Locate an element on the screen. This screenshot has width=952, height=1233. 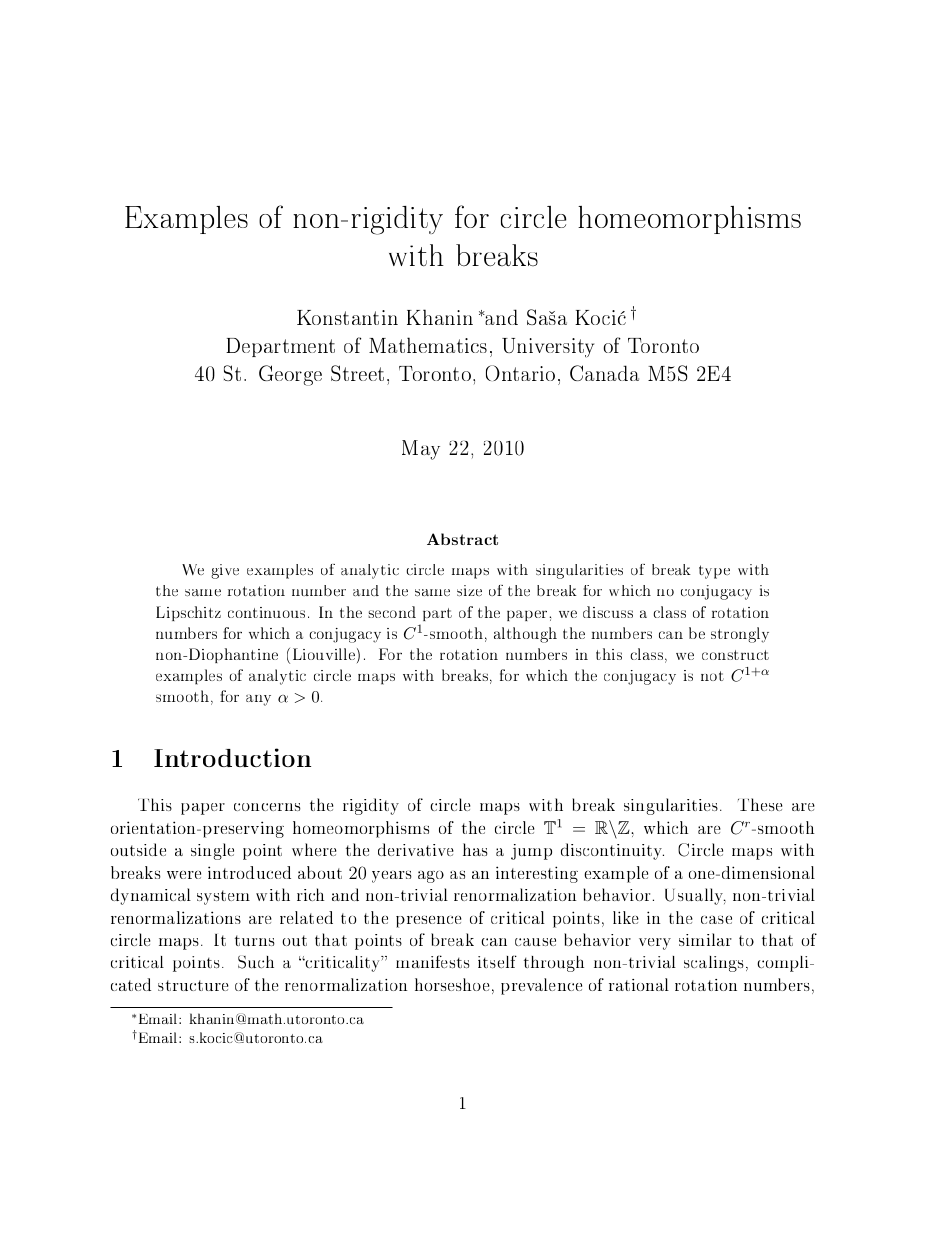
type is located at coordinates (714, 572).
